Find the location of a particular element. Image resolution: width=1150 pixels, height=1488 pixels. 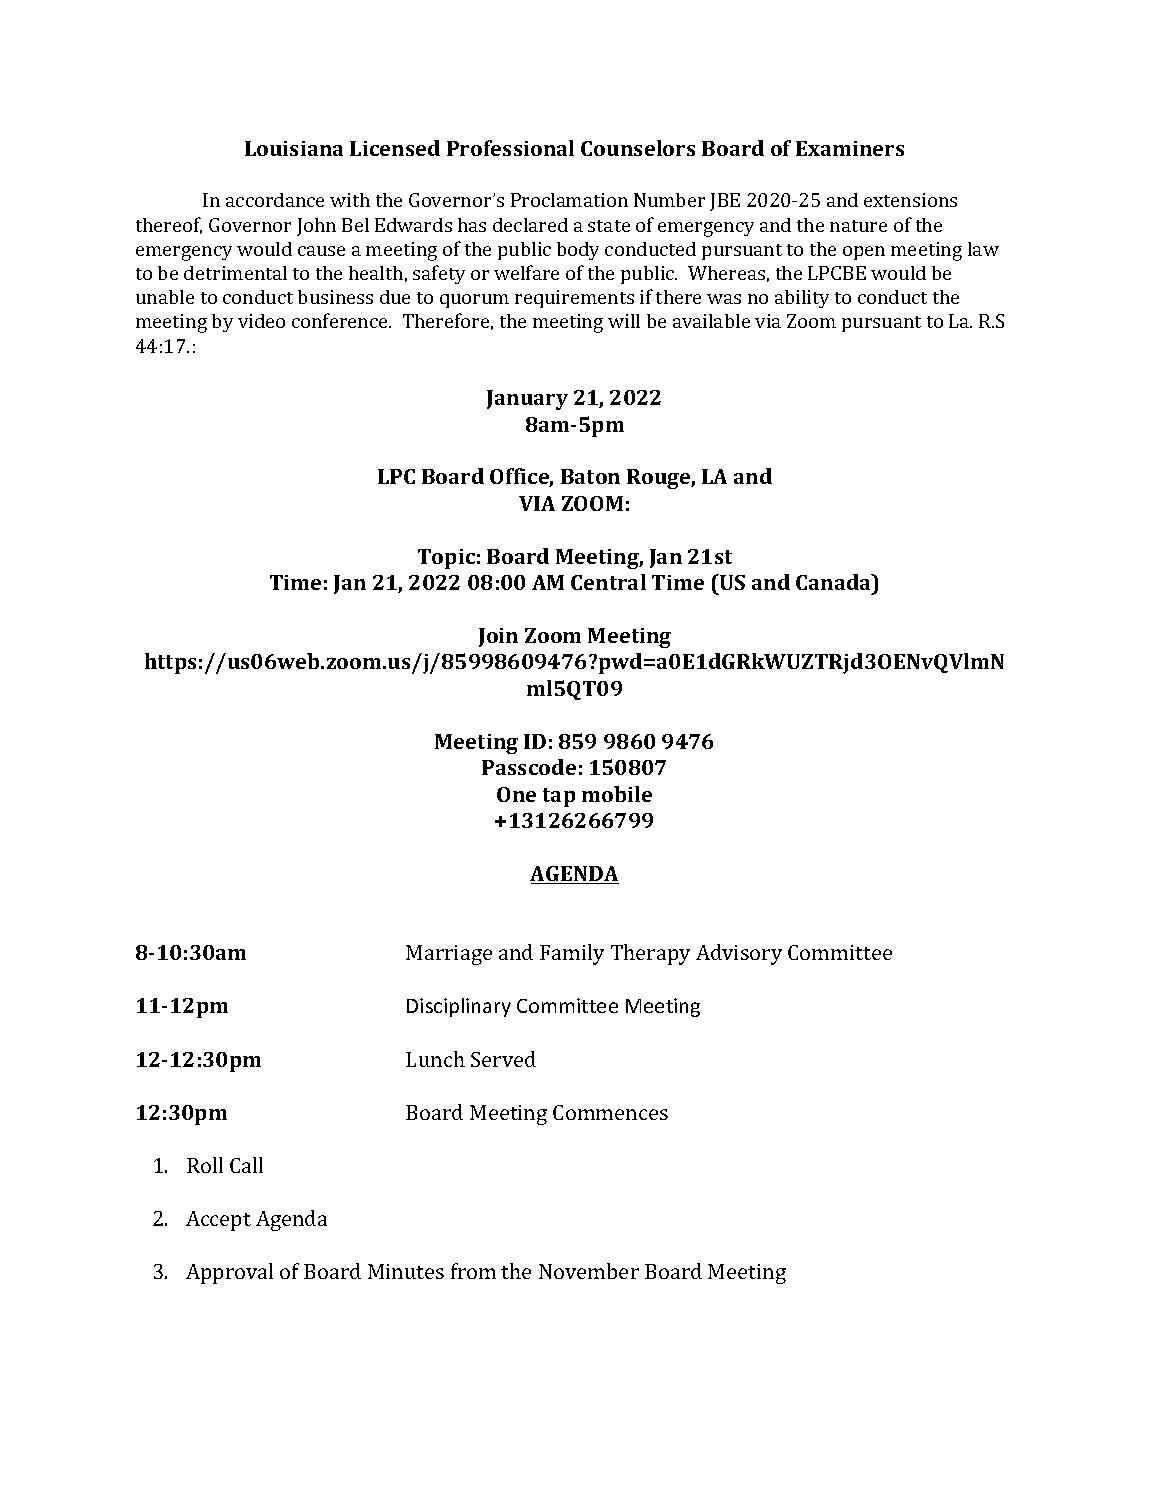

Canada is located at coordinates (835, 582).
